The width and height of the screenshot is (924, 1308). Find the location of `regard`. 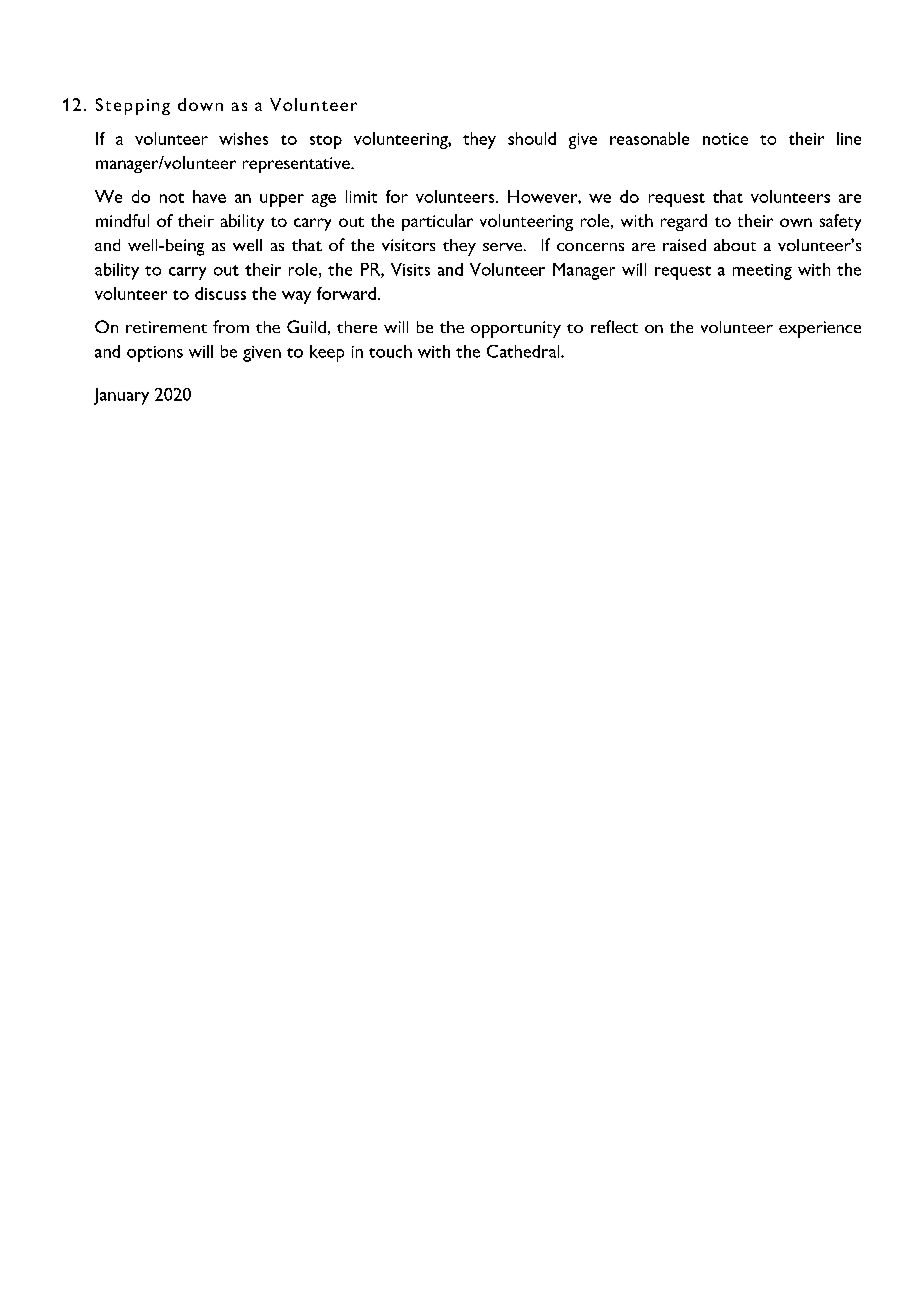

regard is located at coordinates (684, 222).
